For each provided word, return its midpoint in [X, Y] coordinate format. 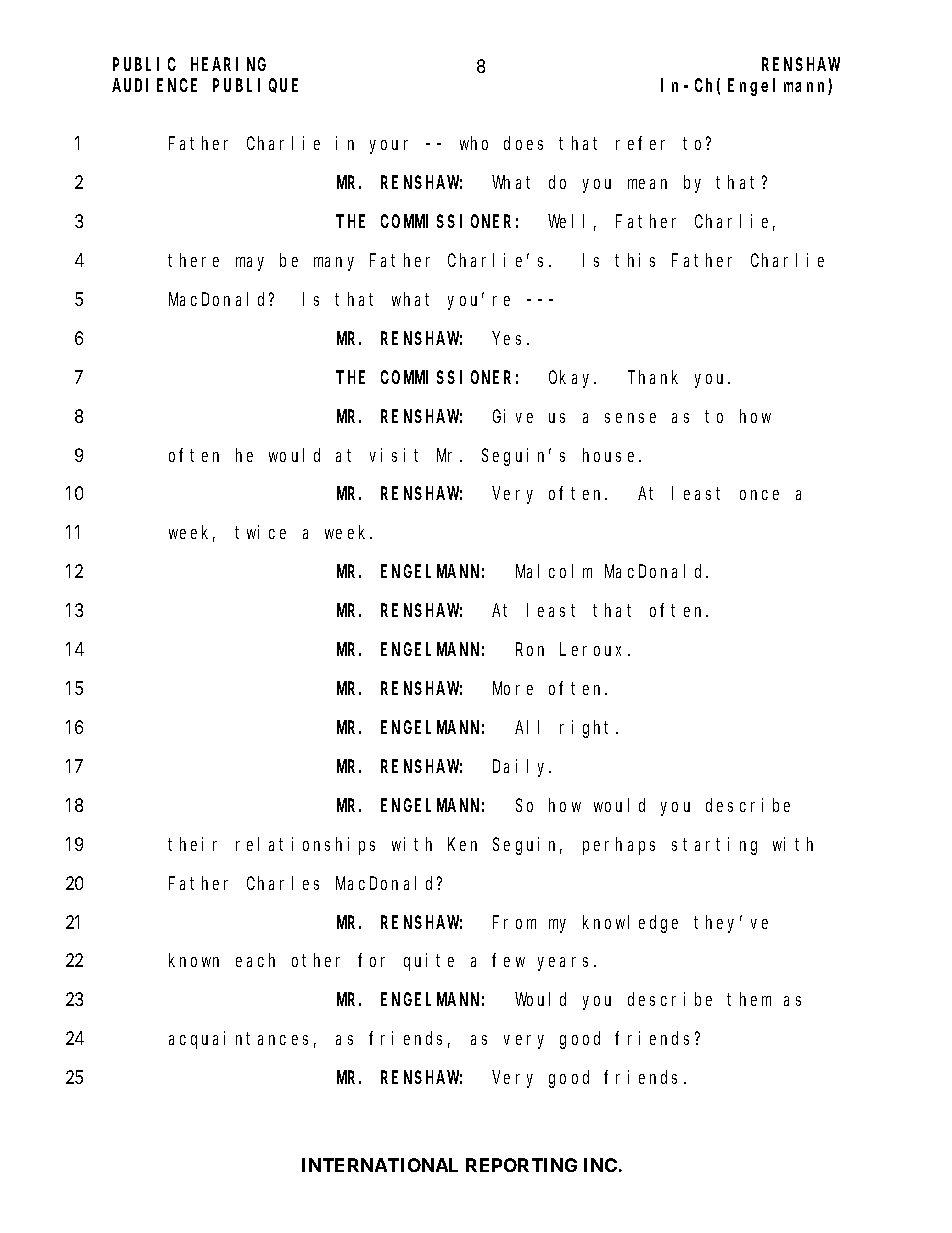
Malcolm [554, 571]
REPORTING [521, 1165]
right [588, 729]
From [514, 922]
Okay [572, 379]
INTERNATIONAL [380, 1165]
